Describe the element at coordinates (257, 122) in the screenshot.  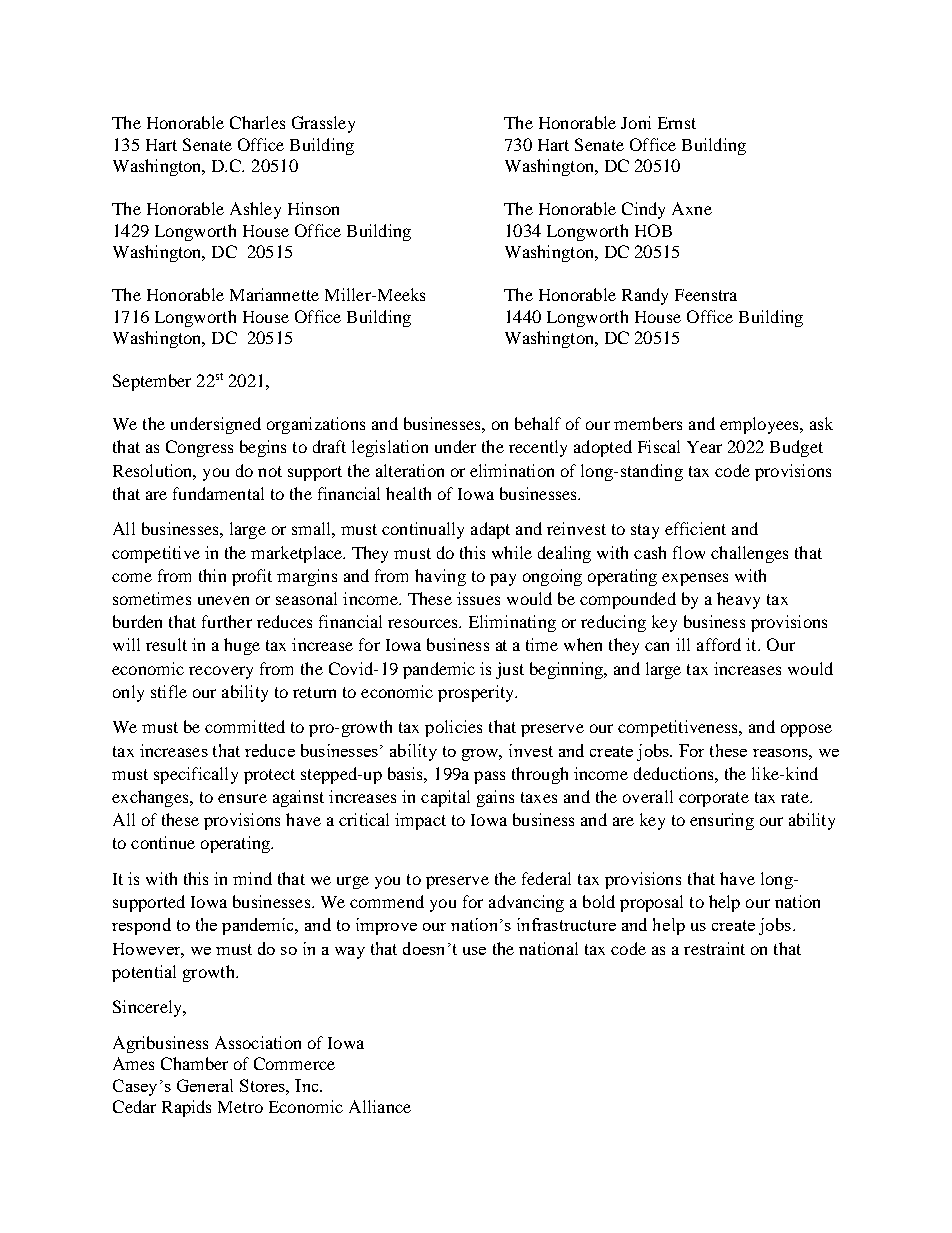
I see `Charles` at that location.
